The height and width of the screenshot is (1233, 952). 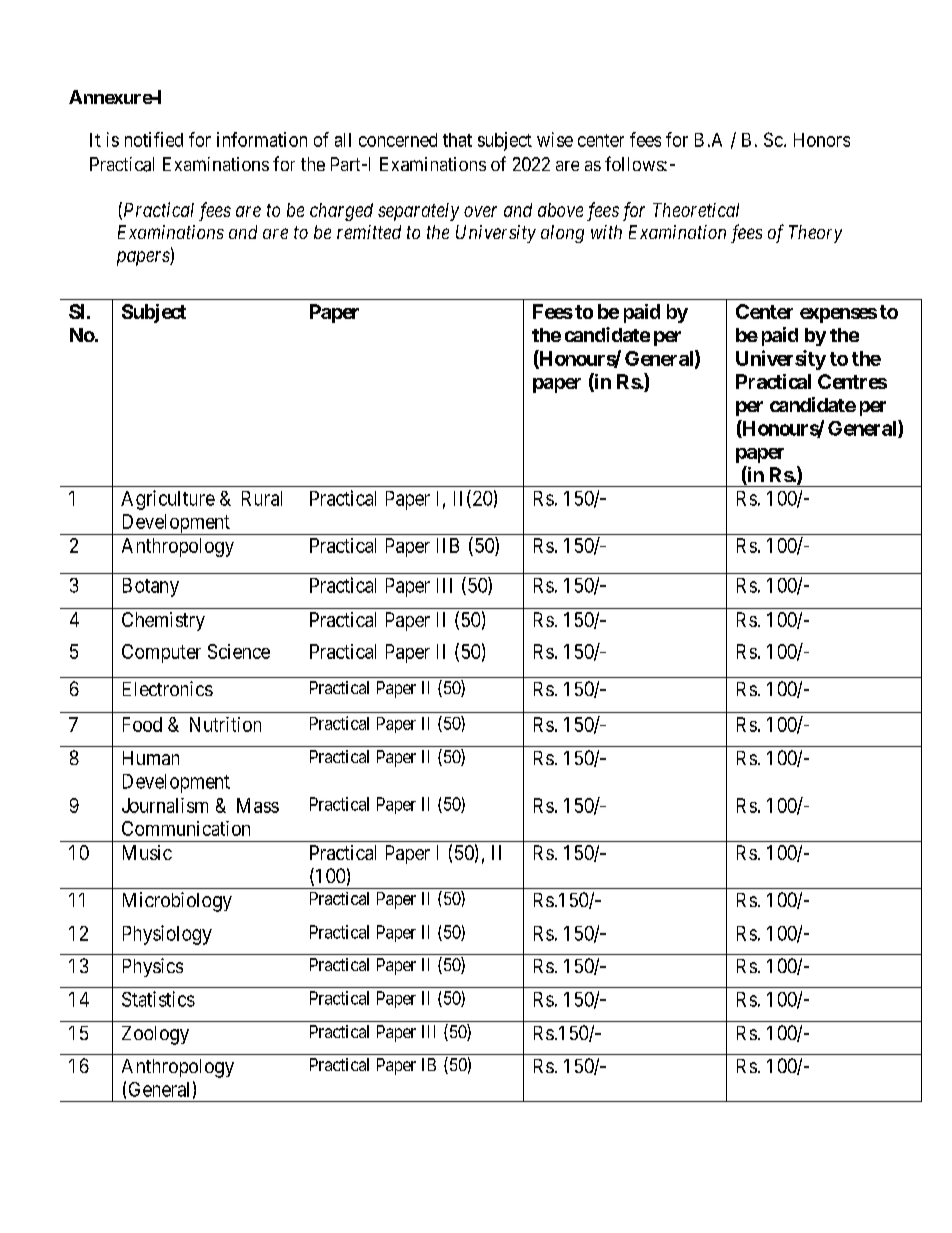 What do you see at coordinates (448, 545) in the screenshot?
I see `IIB` at bounding box center [448, 545].
